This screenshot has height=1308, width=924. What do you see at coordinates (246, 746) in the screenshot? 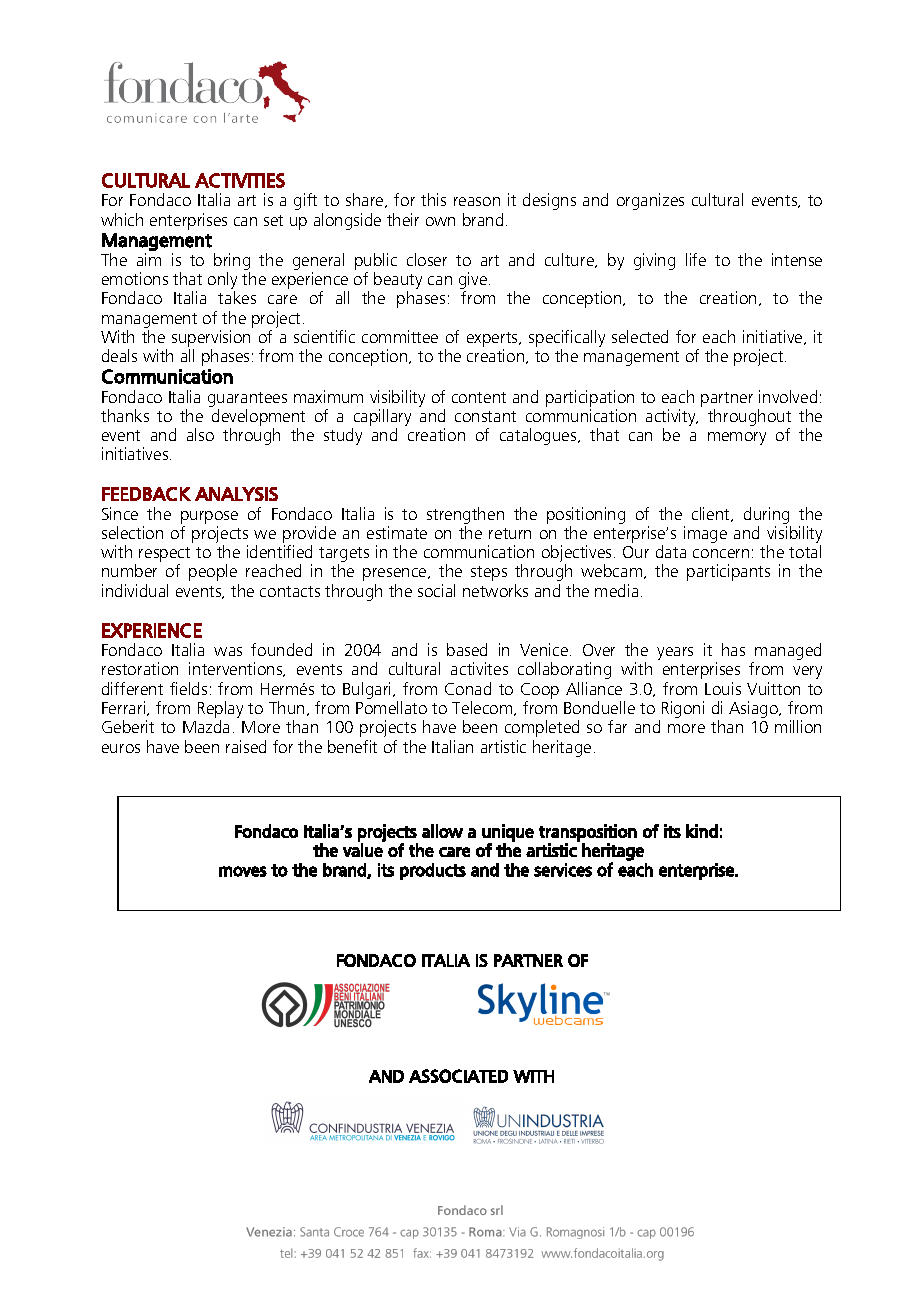
I see `raised` at bounding box center [246, 746].
